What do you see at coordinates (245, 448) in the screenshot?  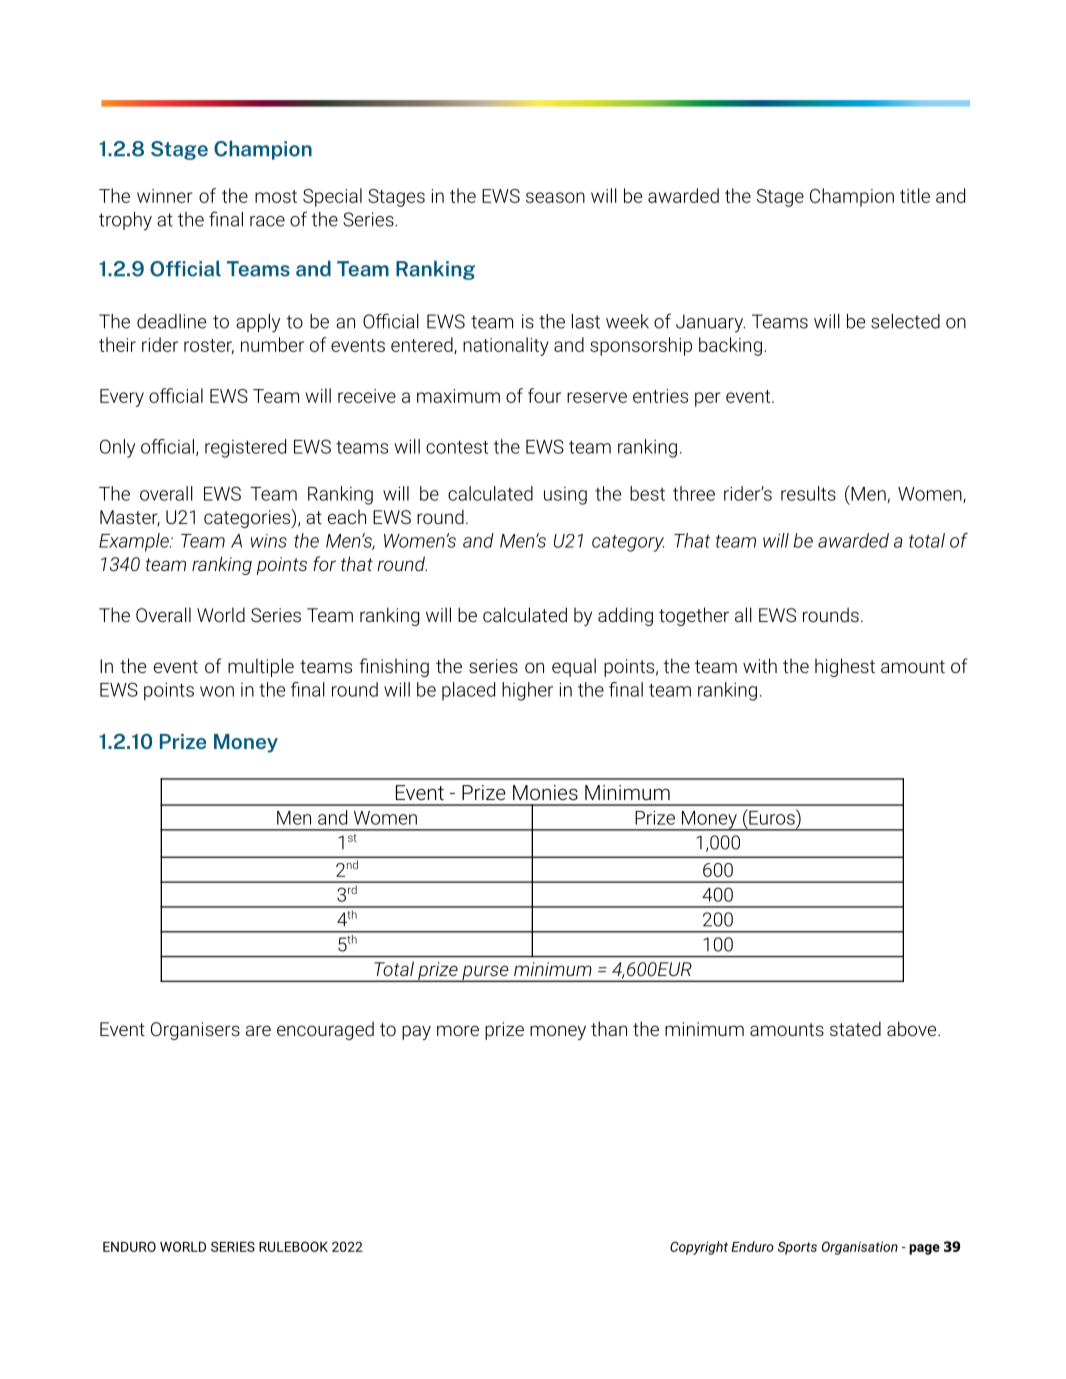 I see `registered` at bounding box center [245, 448].
